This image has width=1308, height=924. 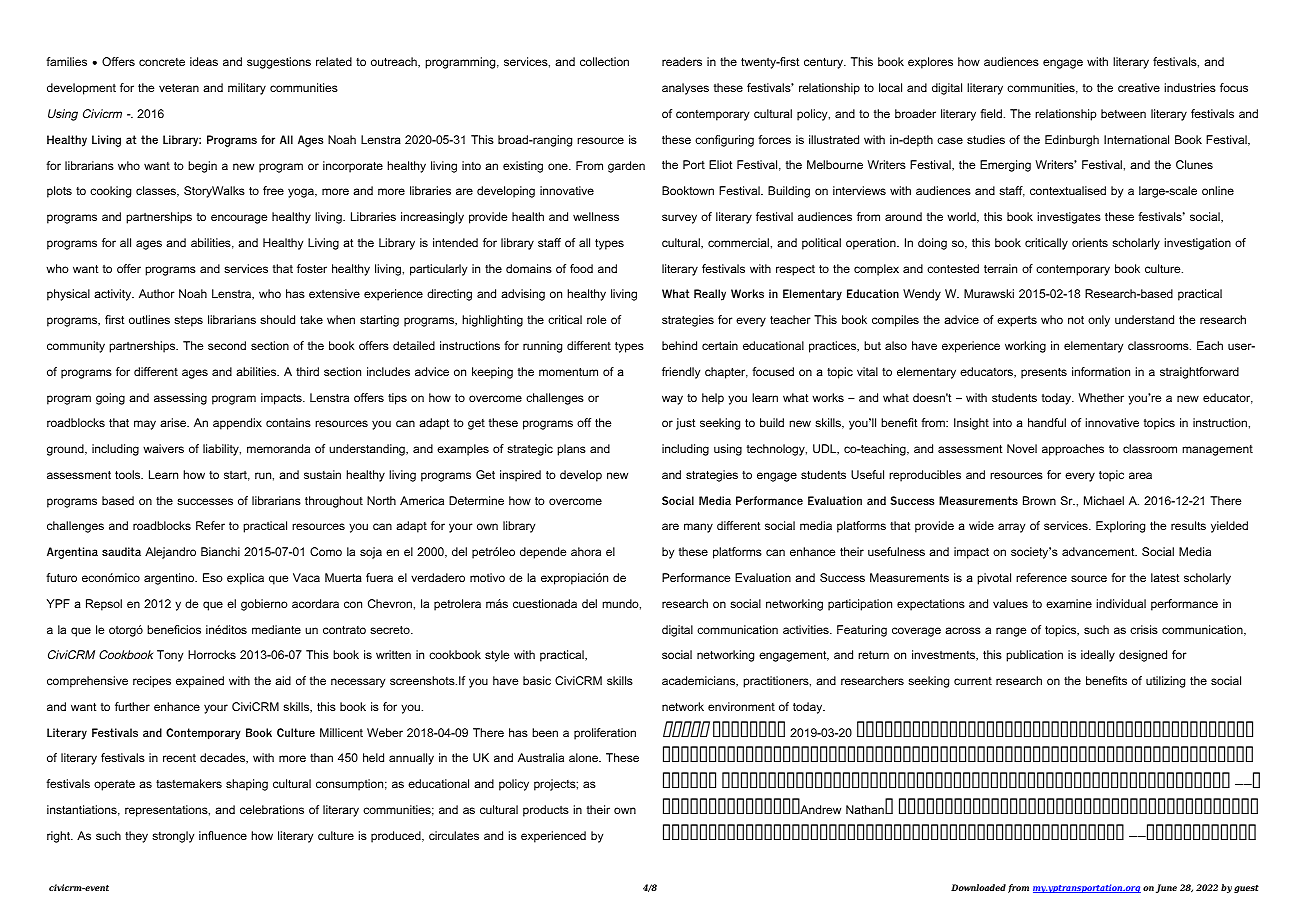 I want to click on products, so click(x=546, y=811).
